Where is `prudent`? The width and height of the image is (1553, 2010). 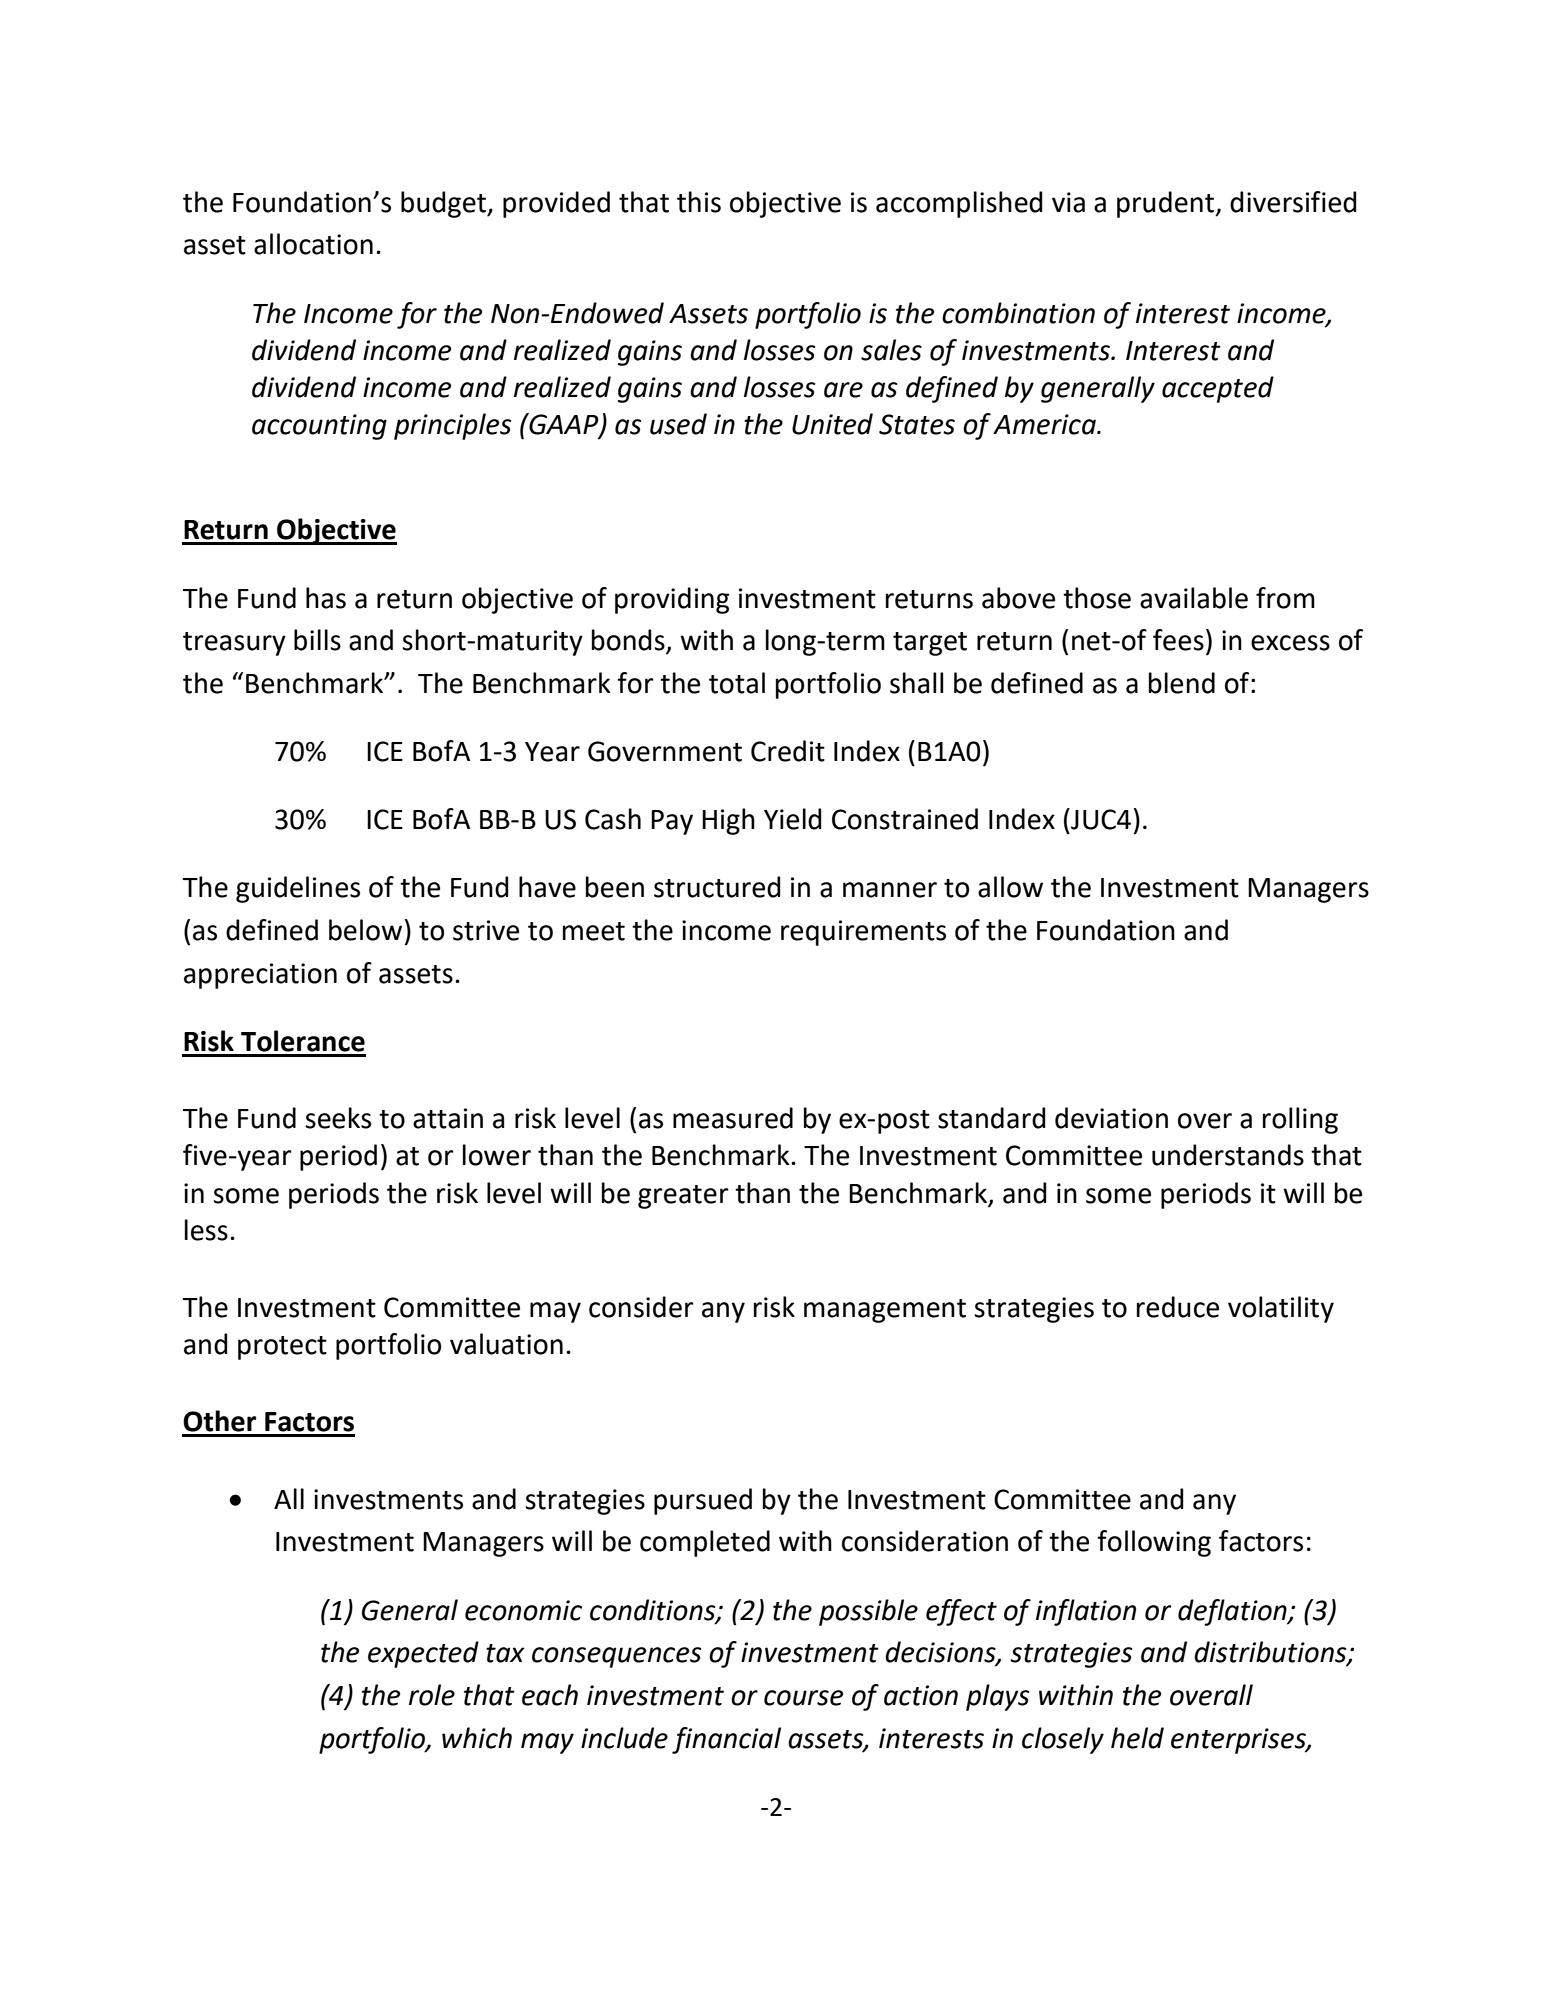 prudent is located at coordinates (1167, 204).
